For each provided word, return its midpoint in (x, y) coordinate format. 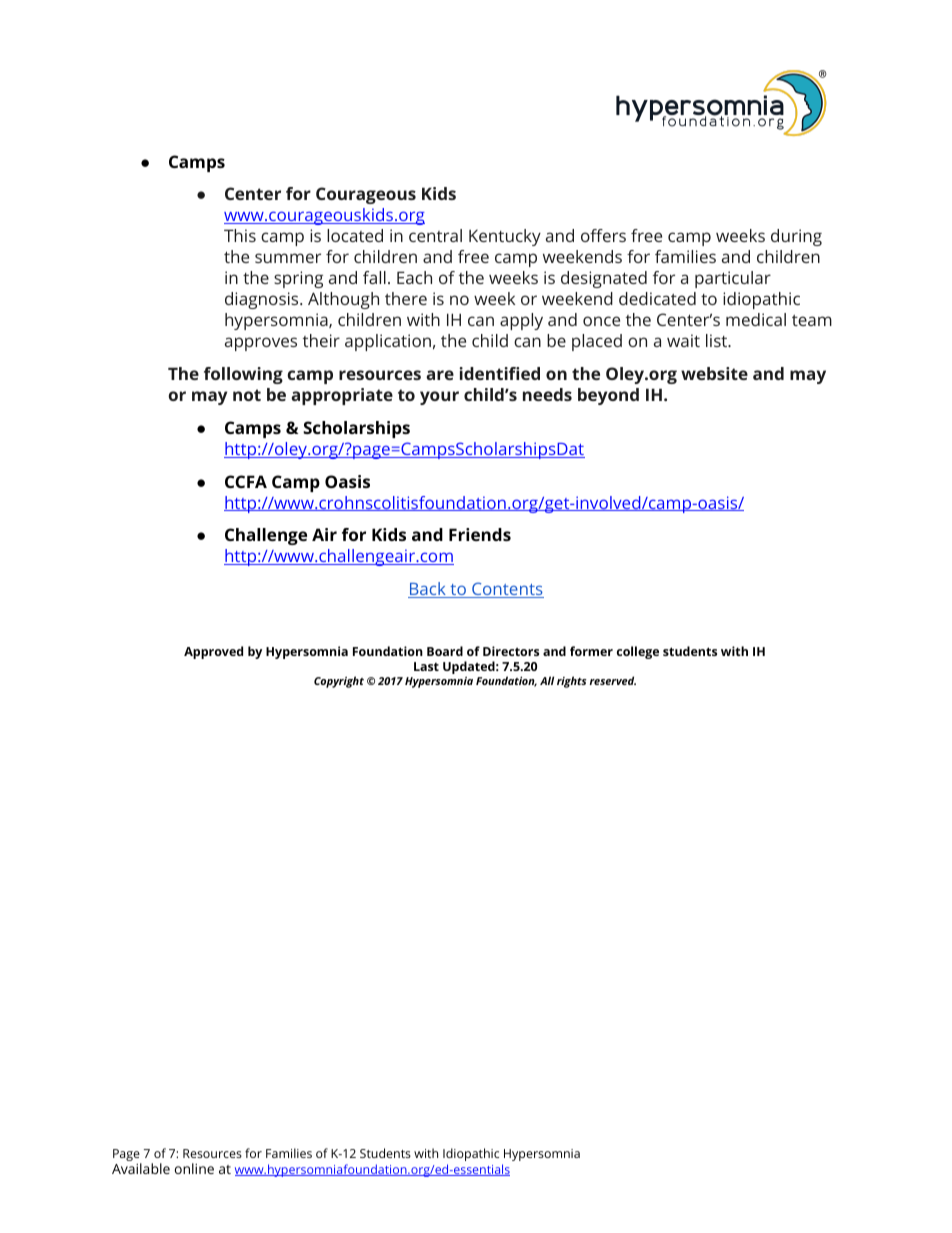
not (247, 395)
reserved (612, 680)
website (714, 373)
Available (141, 1168)
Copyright (339, 682)
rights (572, 682)
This (240, 235)
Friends (480, 534)
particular (733, 279)
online (194, 1168)
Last (426, 666)
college (638, 652)
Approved (213, 652)
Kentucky (505, 237)
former (591, 651)
